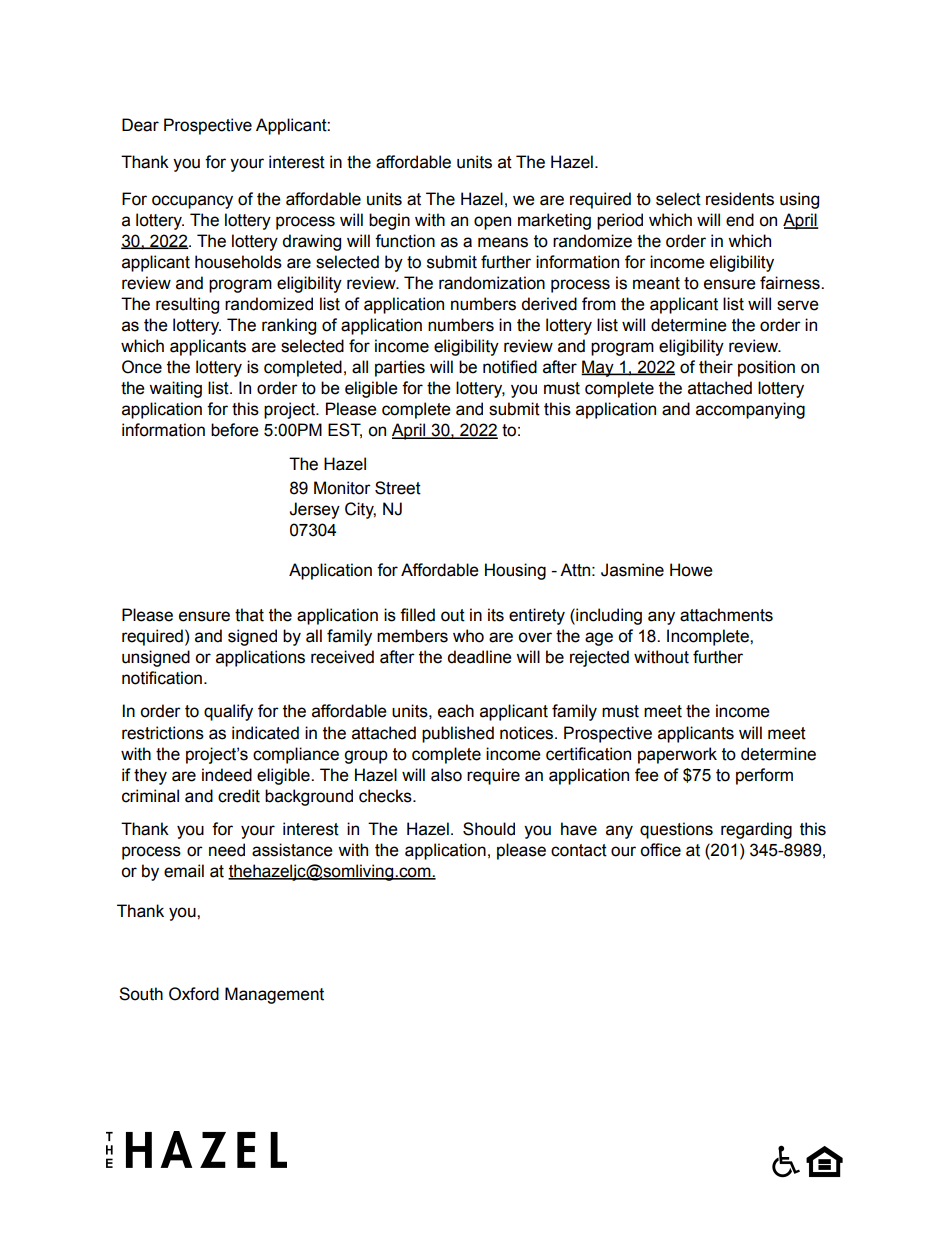 This document has width=952, height=1233. I want to click on Howe, so click(691, 570).
